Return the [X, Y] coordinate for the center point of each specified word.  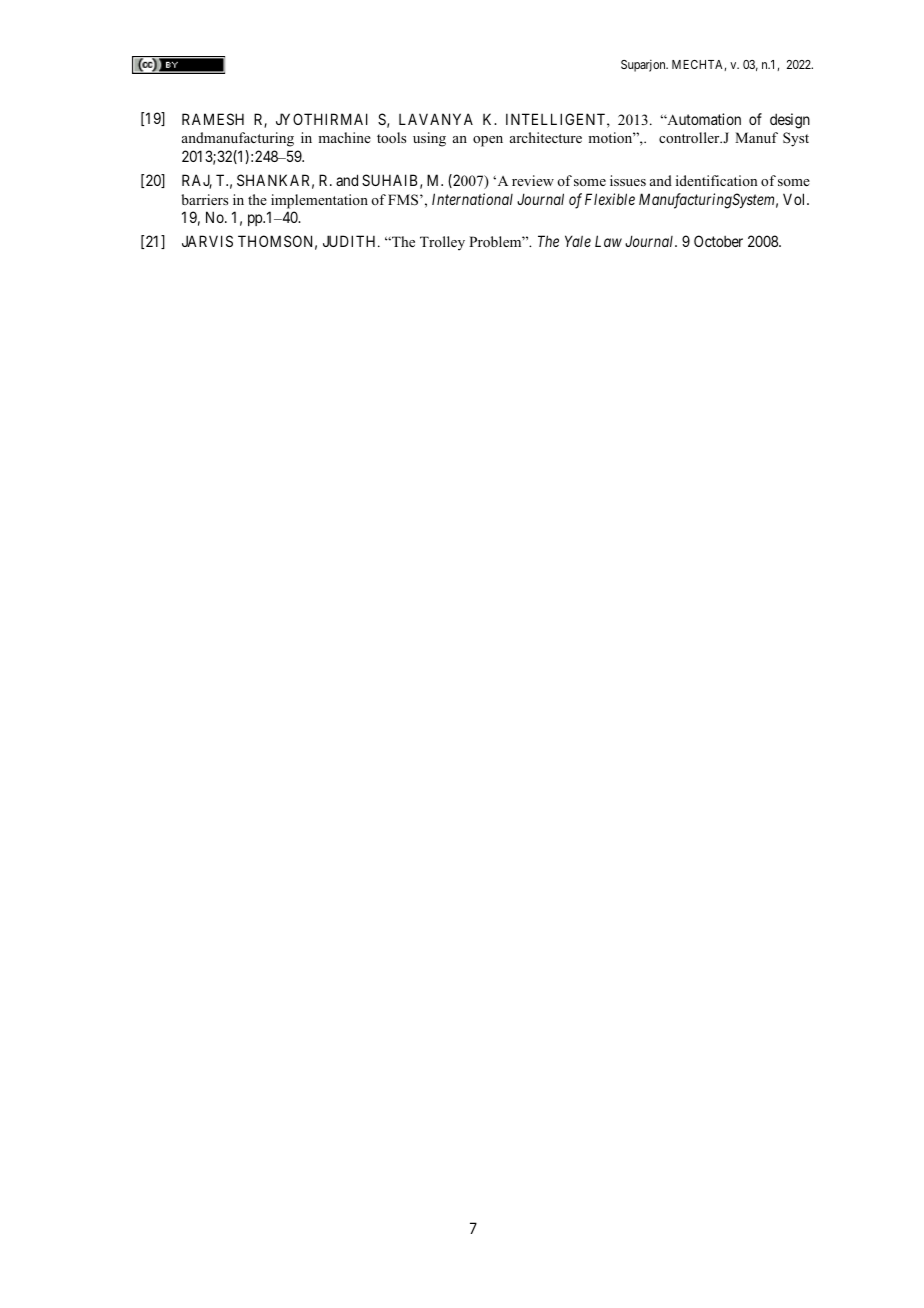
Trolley [442, 243]
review [533, 180]
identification [717, 180]
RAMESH [213, 119]
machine [344, 137]
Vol [795, 199]
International [472, 199]
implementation [319, 201]
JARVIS [207, 241]
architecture [546, 137]
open [488, 141]
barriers [204, 199]
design [790, 121]
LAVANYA [436, 119]
